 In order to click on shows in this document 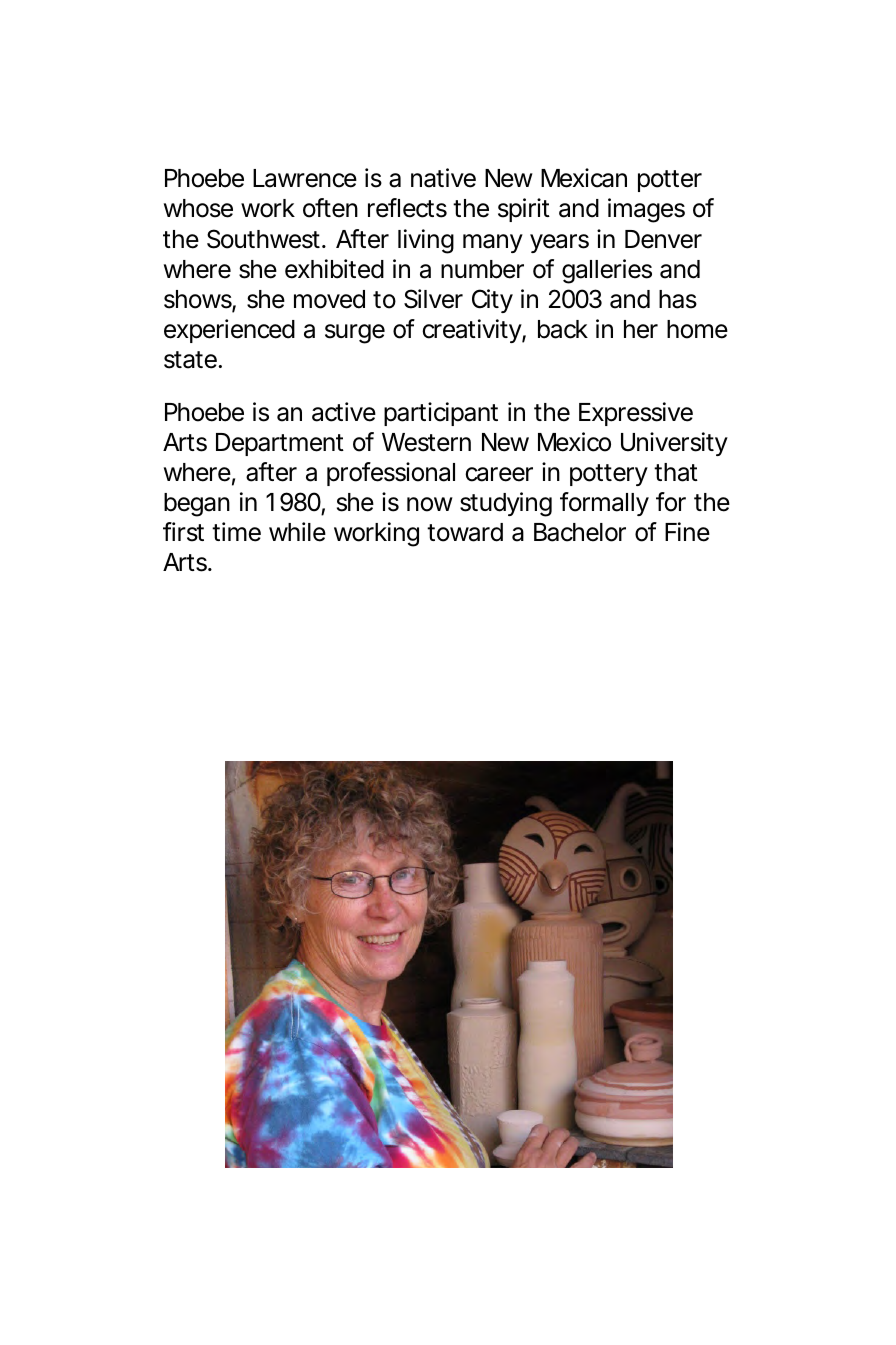, I will do `click(198, 299)`.
